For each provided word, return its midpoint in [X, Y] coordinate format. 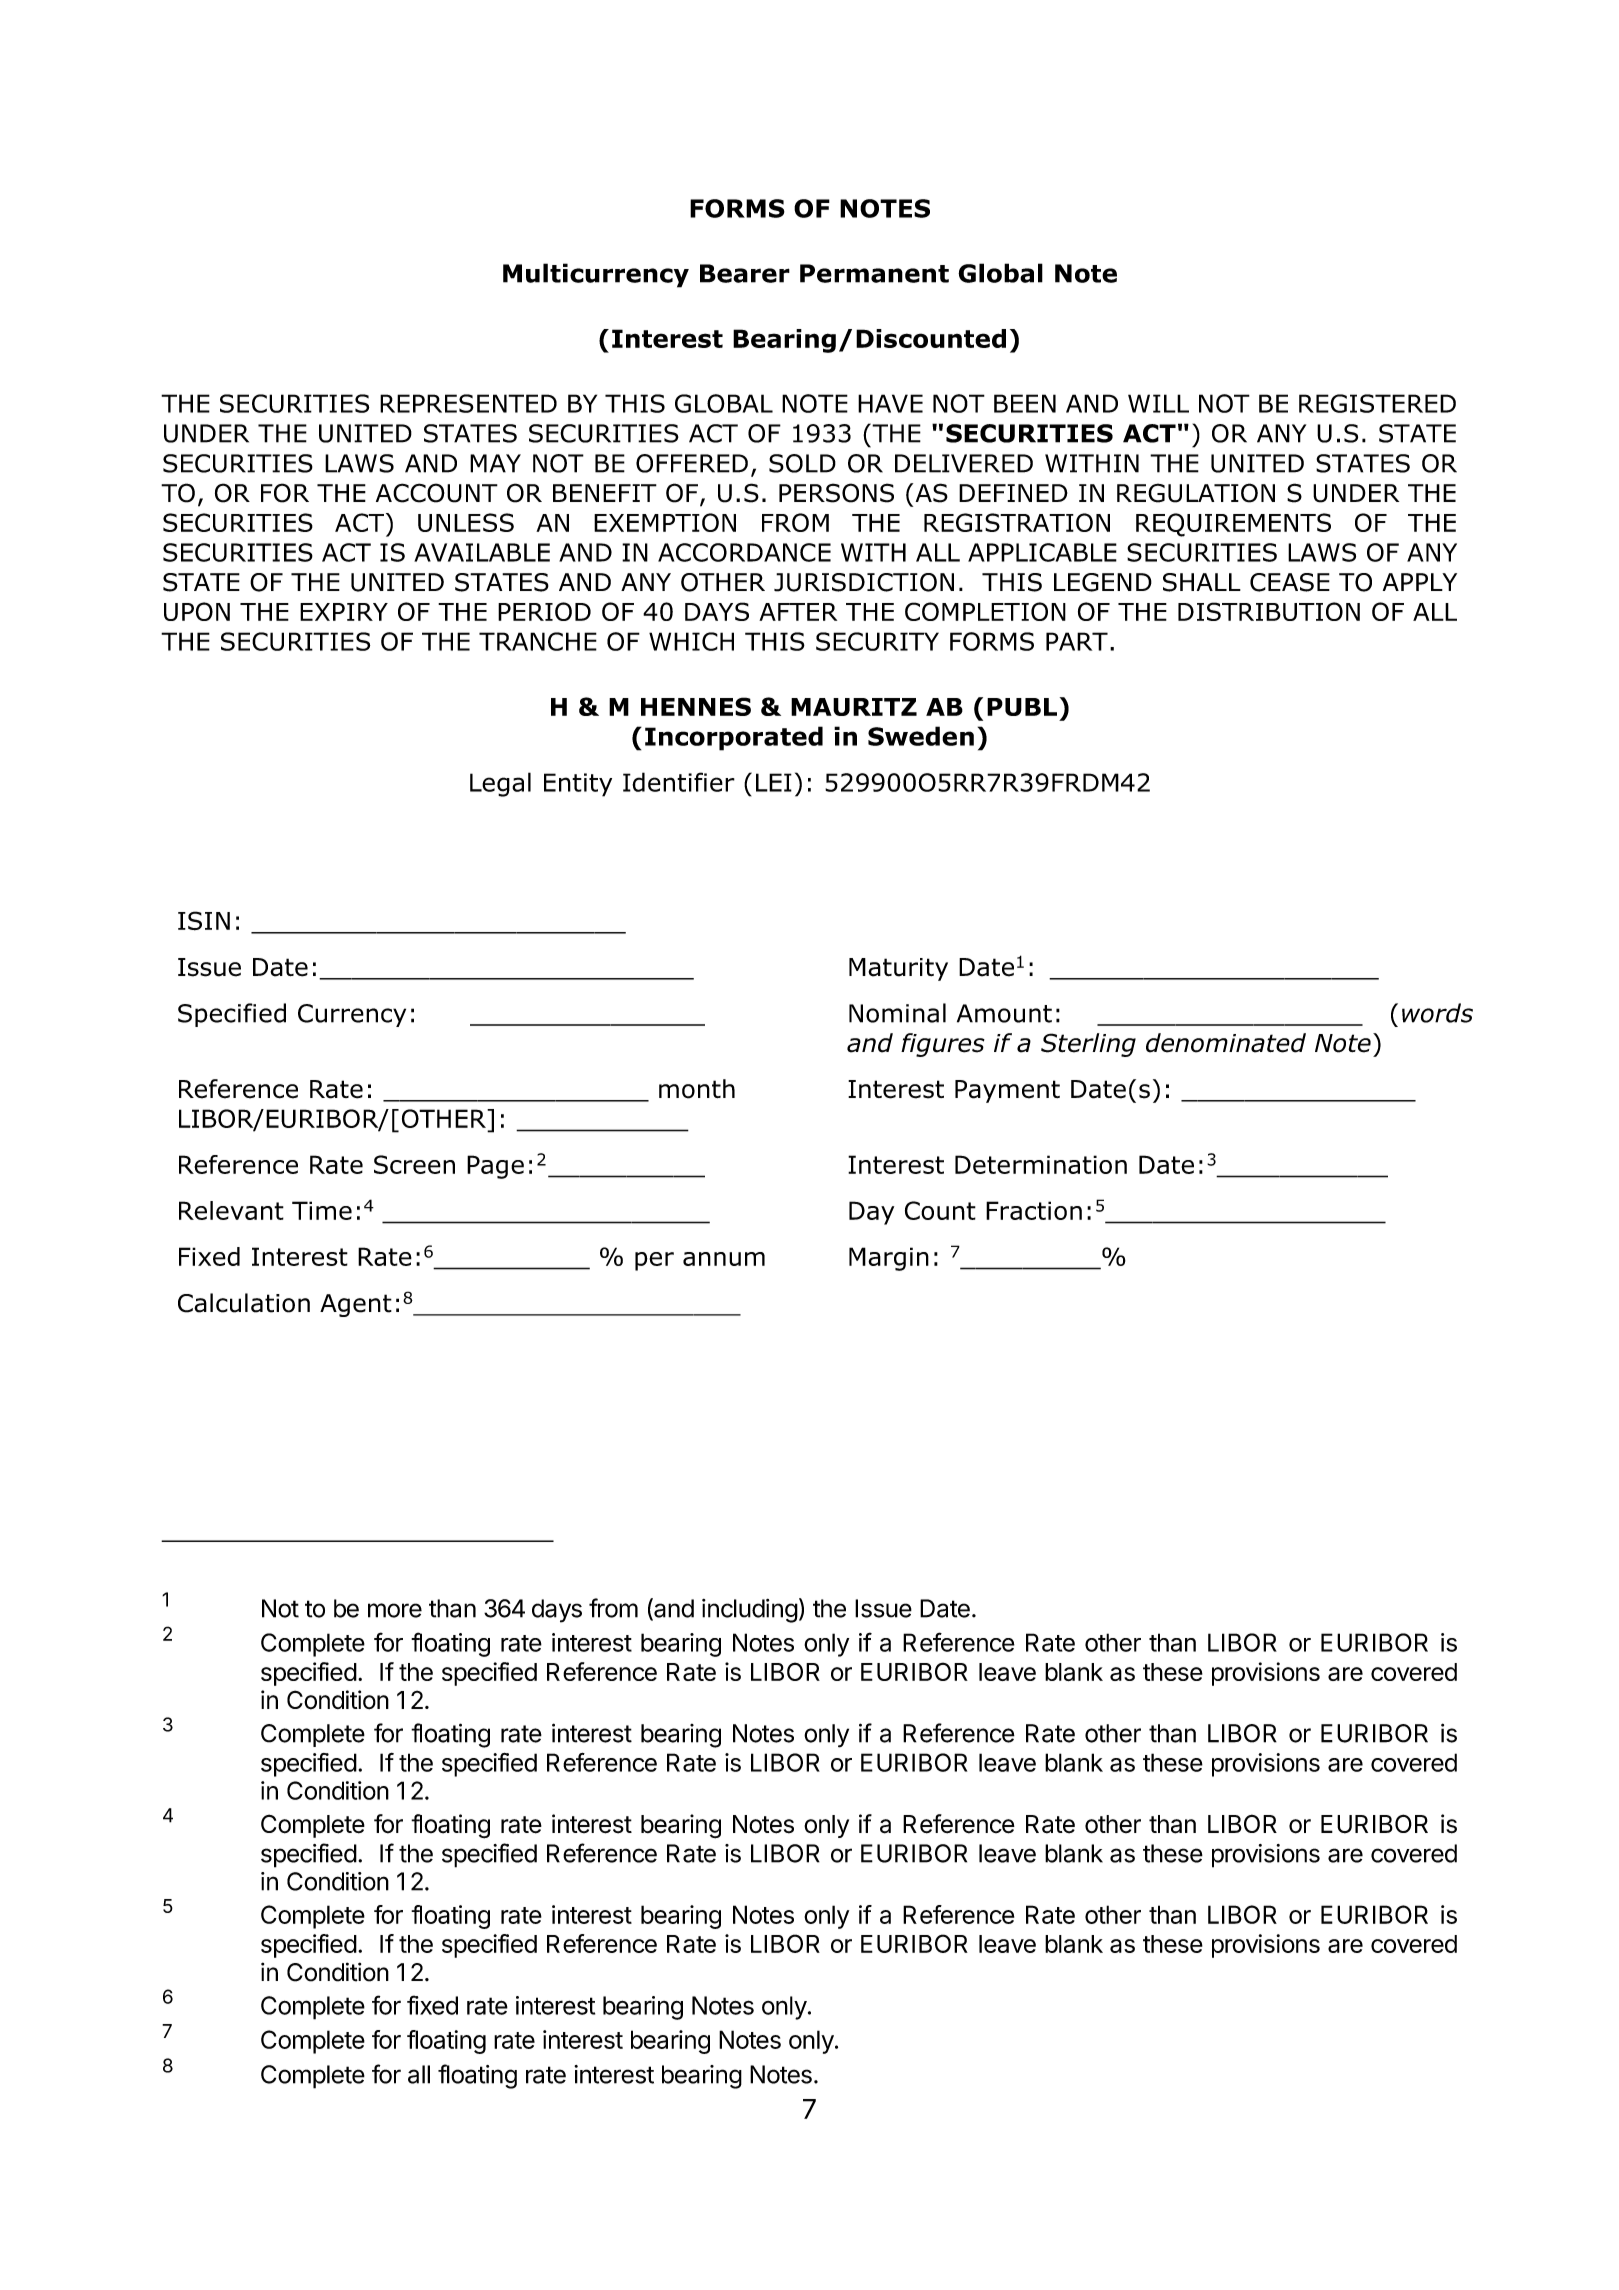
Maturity [898, 969]
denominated [1226, 1043]
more [395, 1610]
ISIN [204, 921]
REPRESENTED [468, 403]
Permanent [874, 273]
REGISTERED [1377, 403]
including [750, 1611]
